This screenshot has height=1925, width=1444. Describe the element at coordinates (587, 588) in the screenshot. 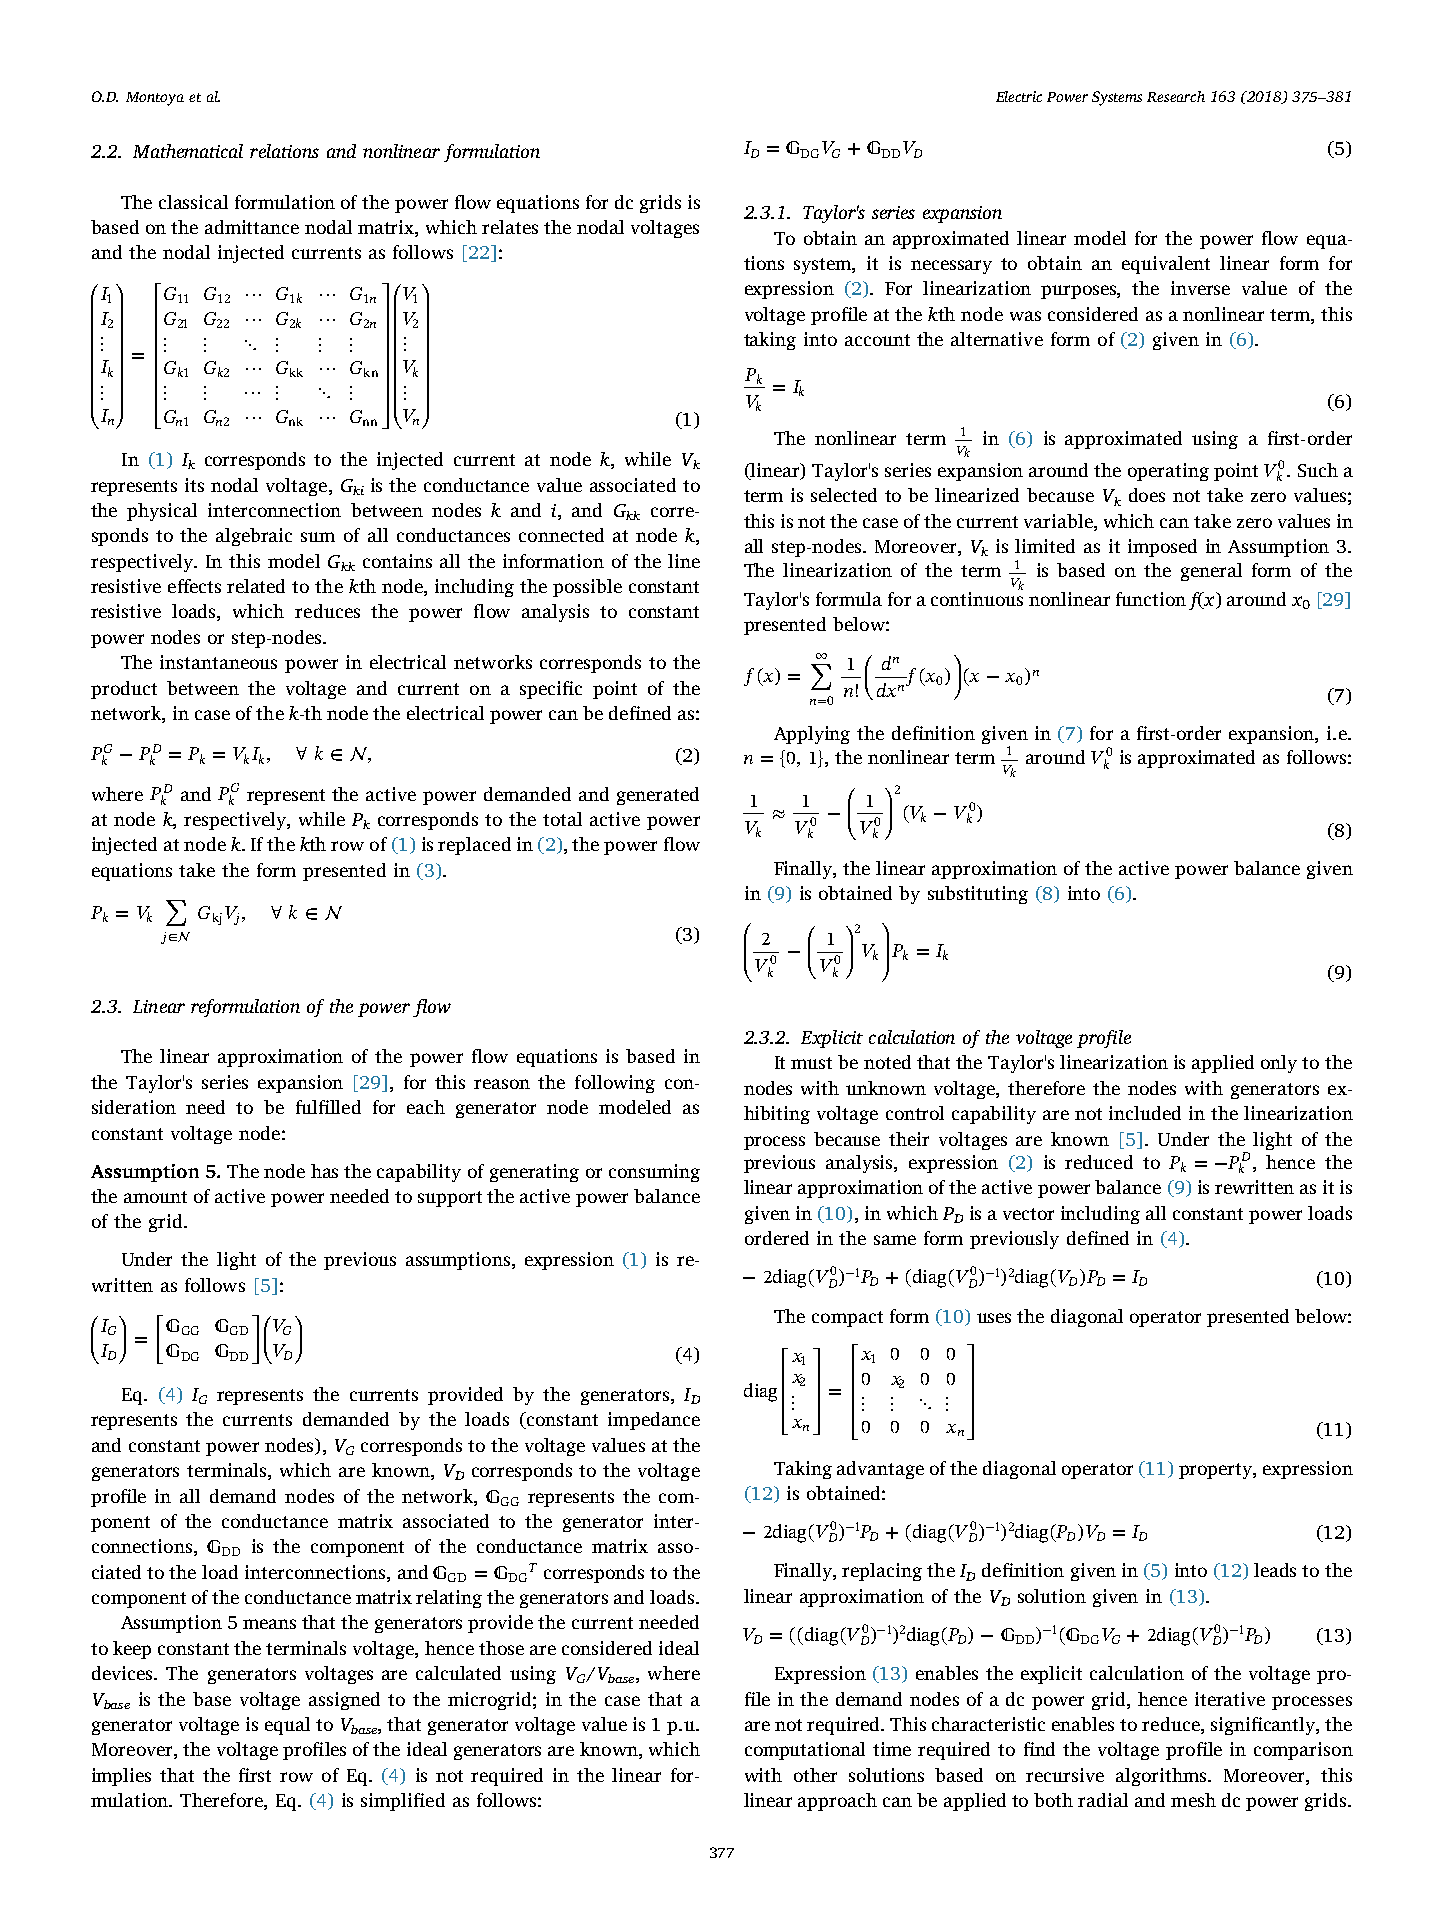

I see `possible` at that location.
